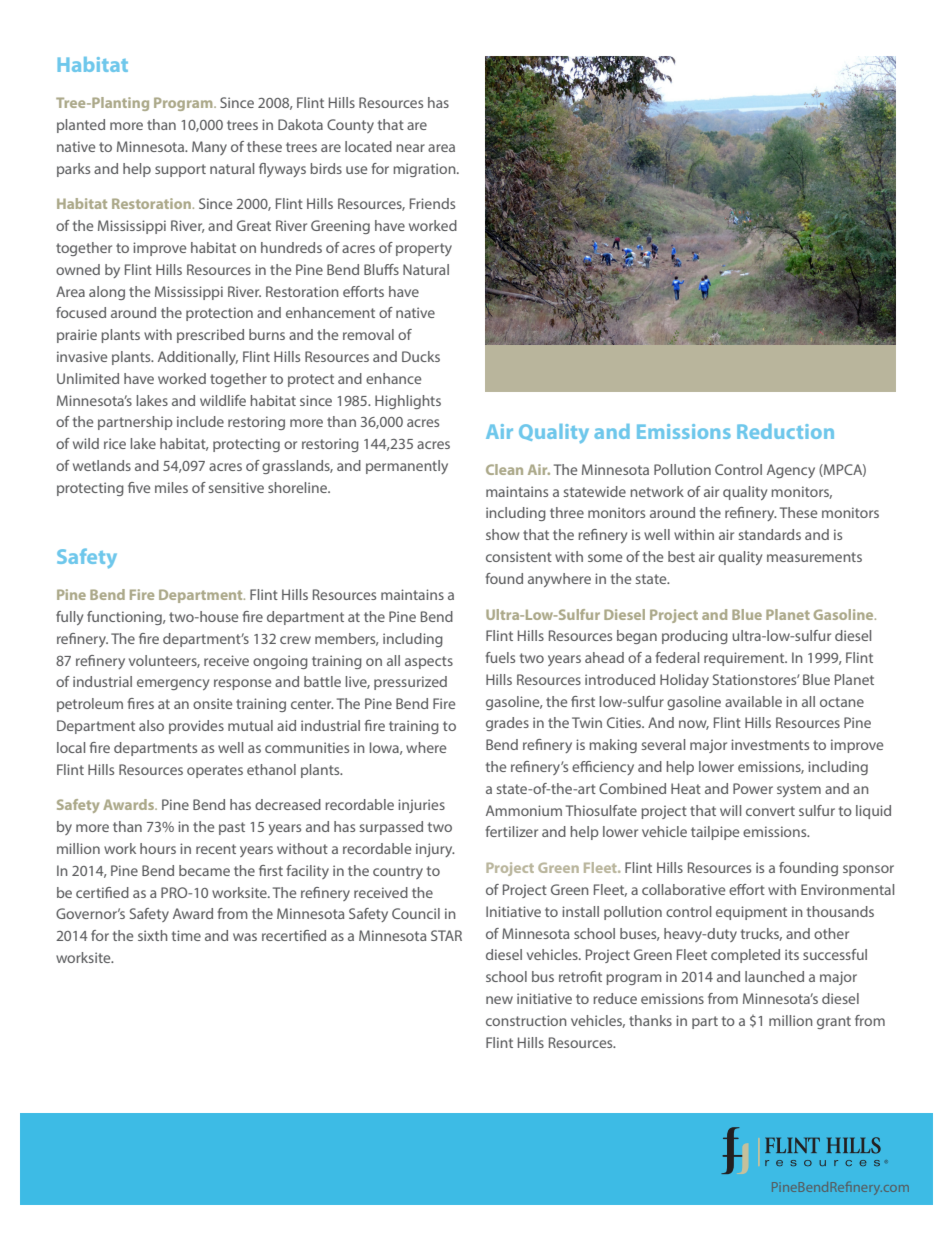  Describe the element at coordinates (499, 1000) in the screenshot. I see `new` at that location.
